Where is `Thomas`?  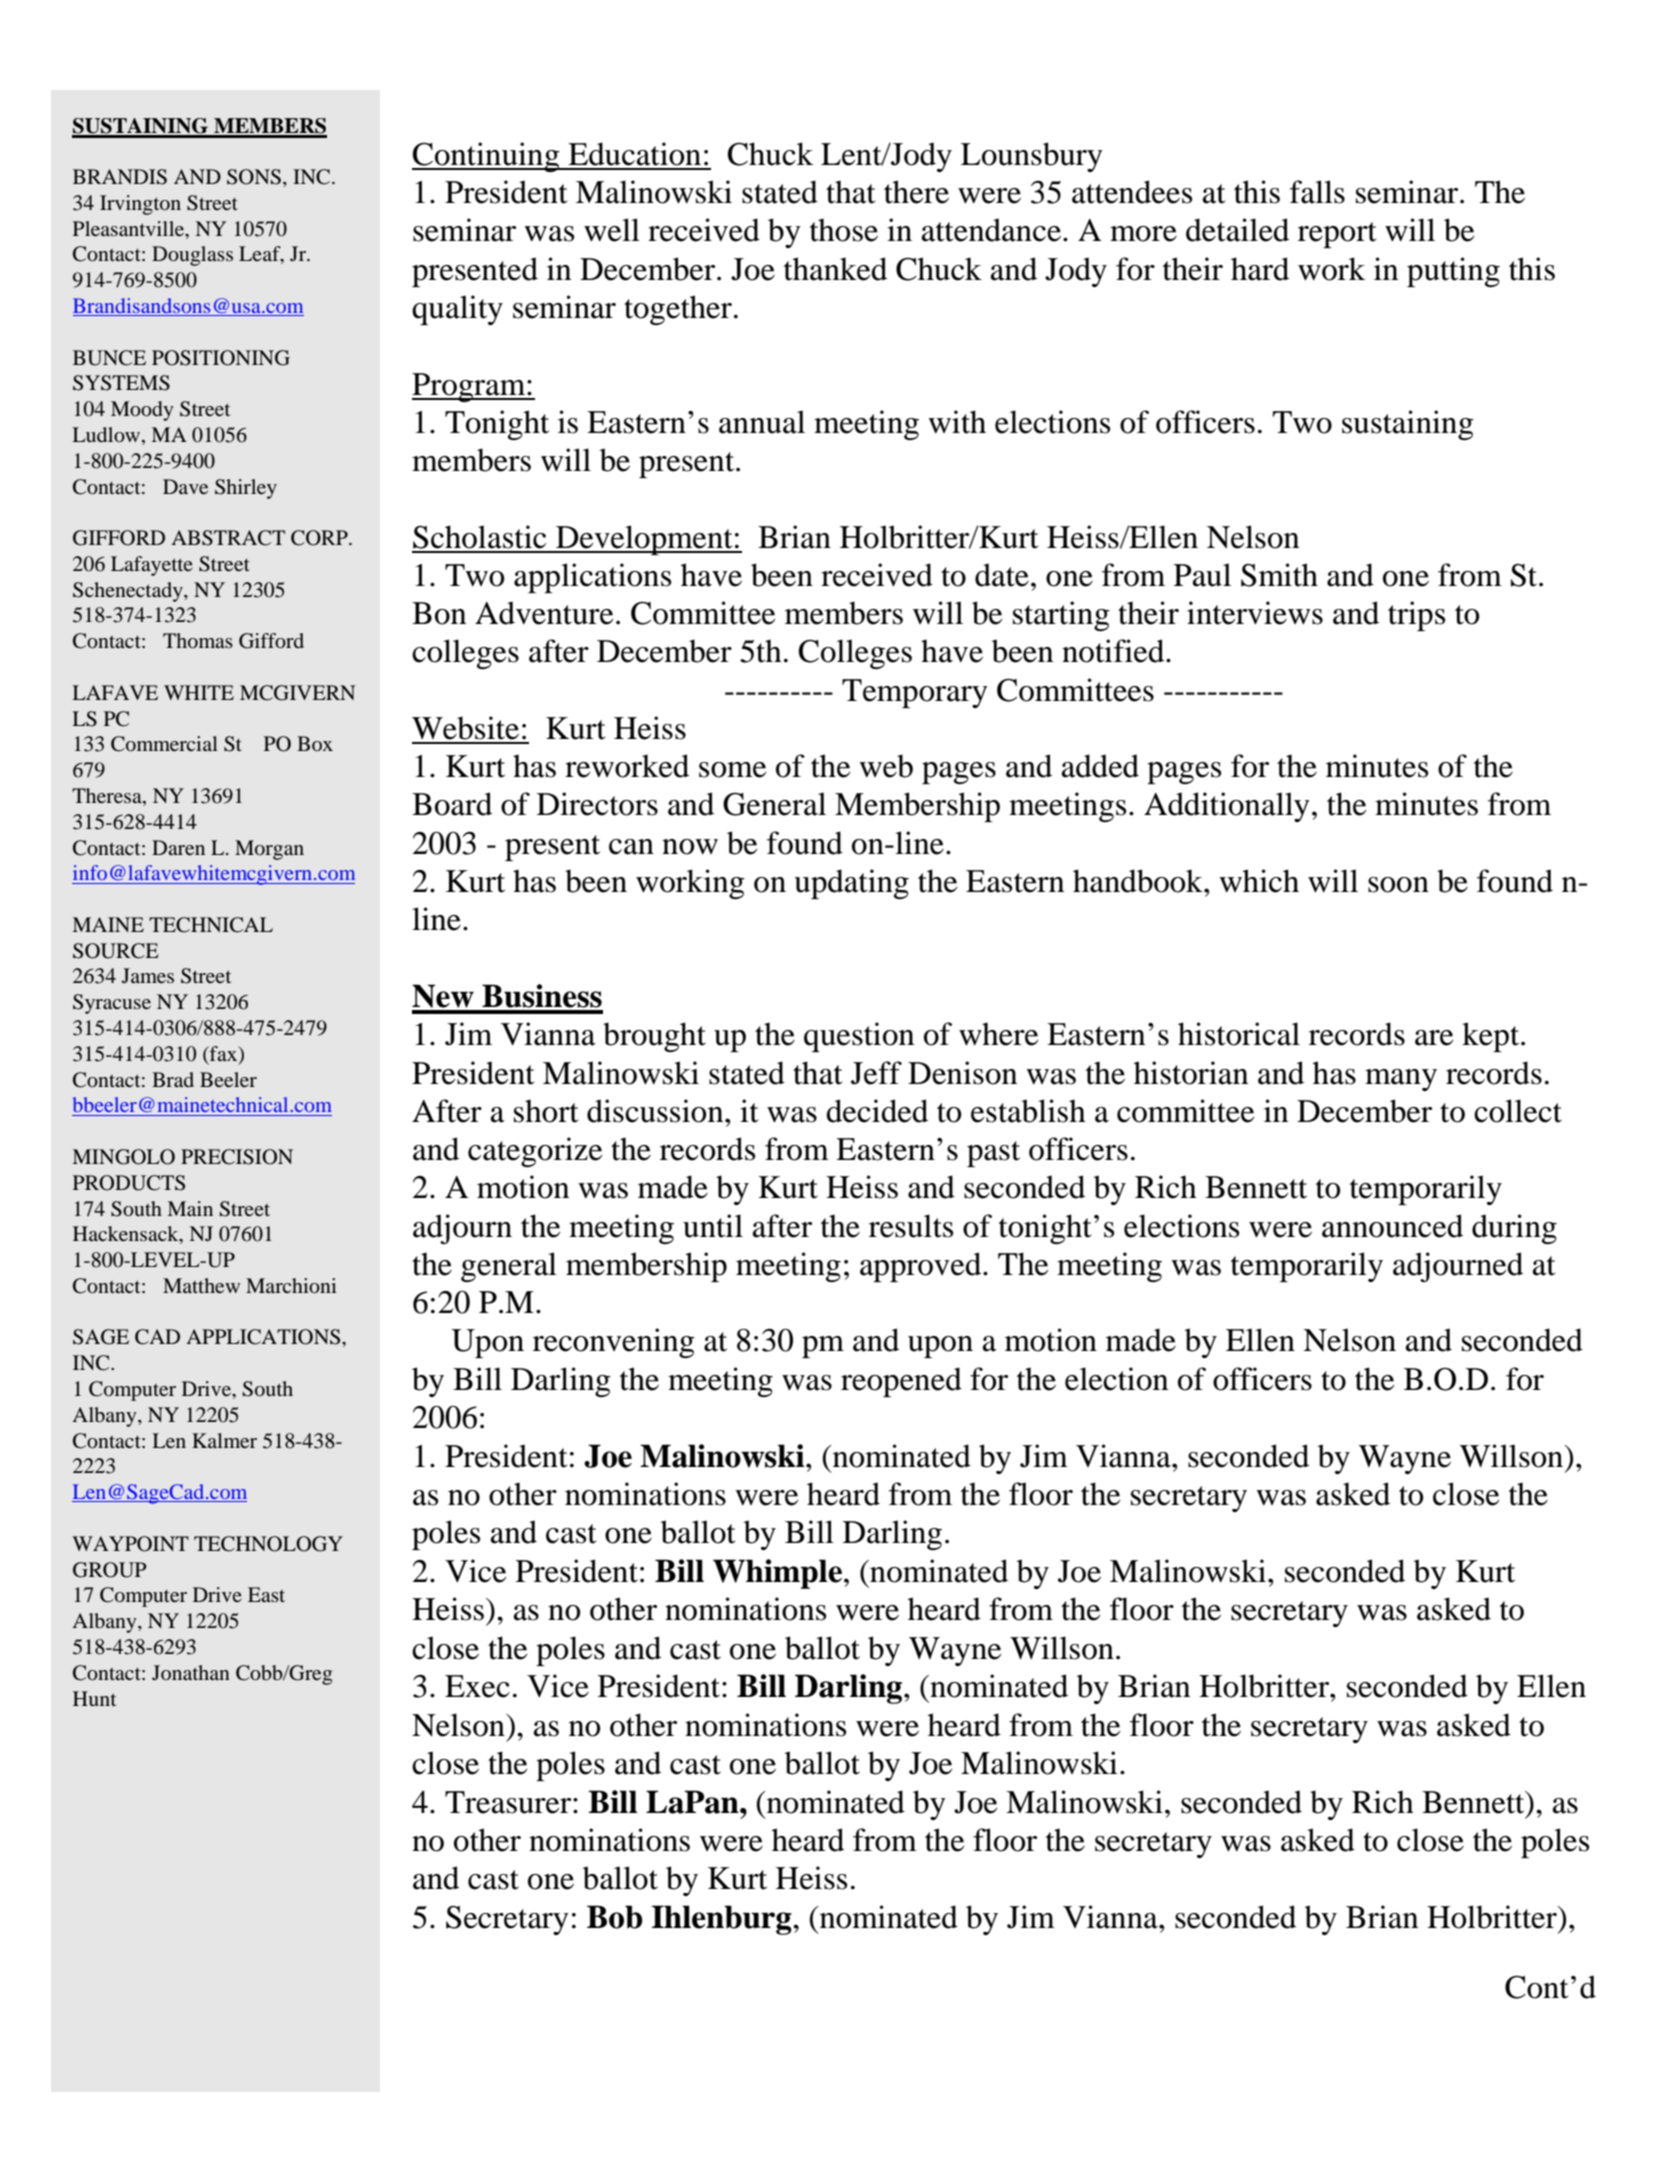 Thomas is located at coordinates (198, 640).
